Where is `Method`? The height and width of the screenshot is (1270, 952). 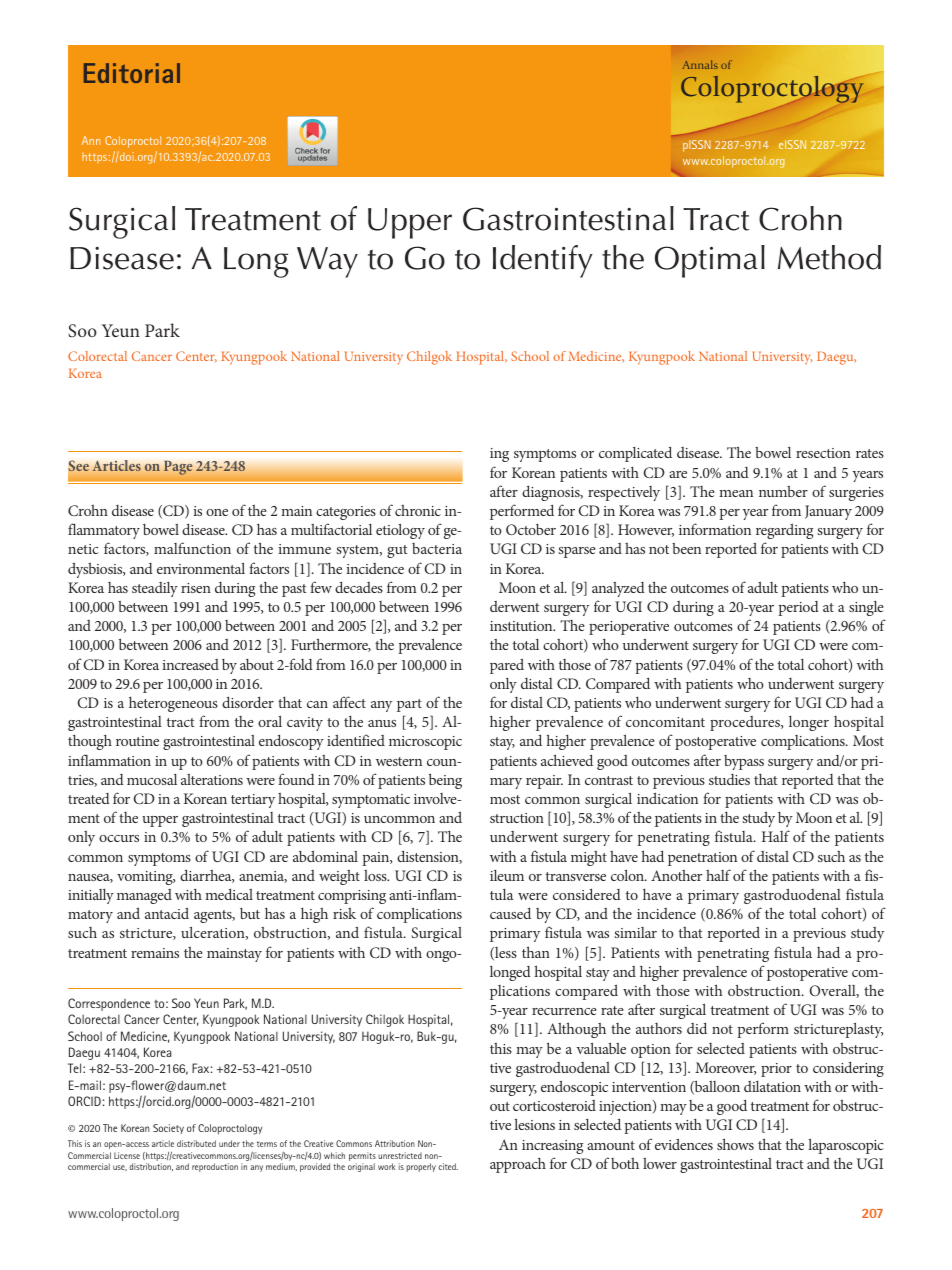 Method is located at coordinates (829, 257).
